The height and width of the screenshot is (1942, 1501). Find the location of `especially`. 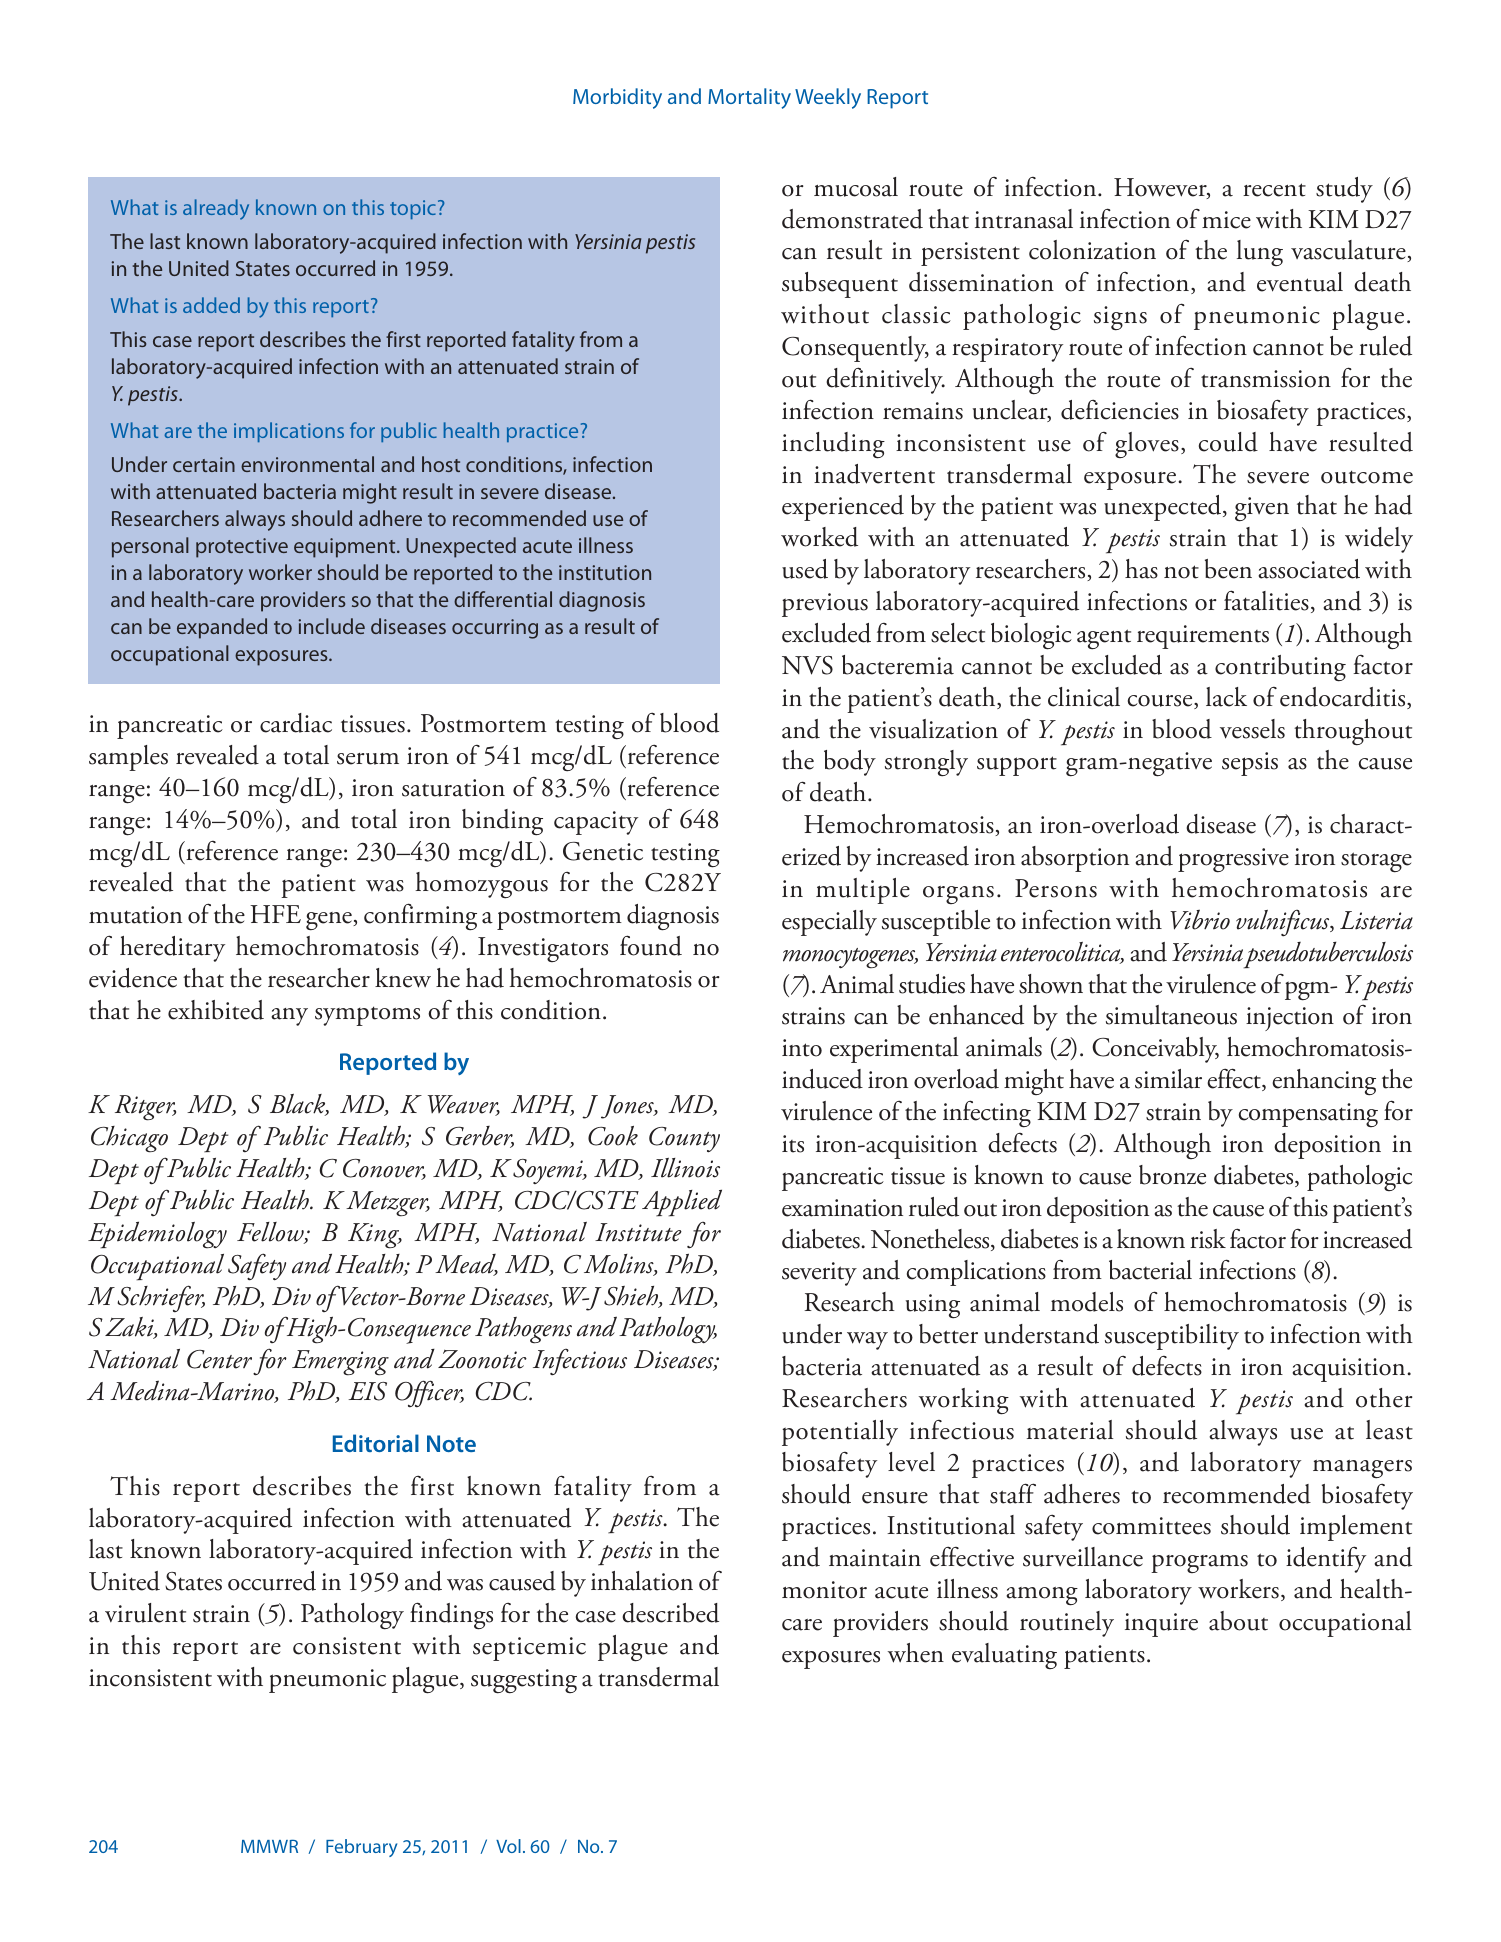

especially is located at coordinates (829, 923).
